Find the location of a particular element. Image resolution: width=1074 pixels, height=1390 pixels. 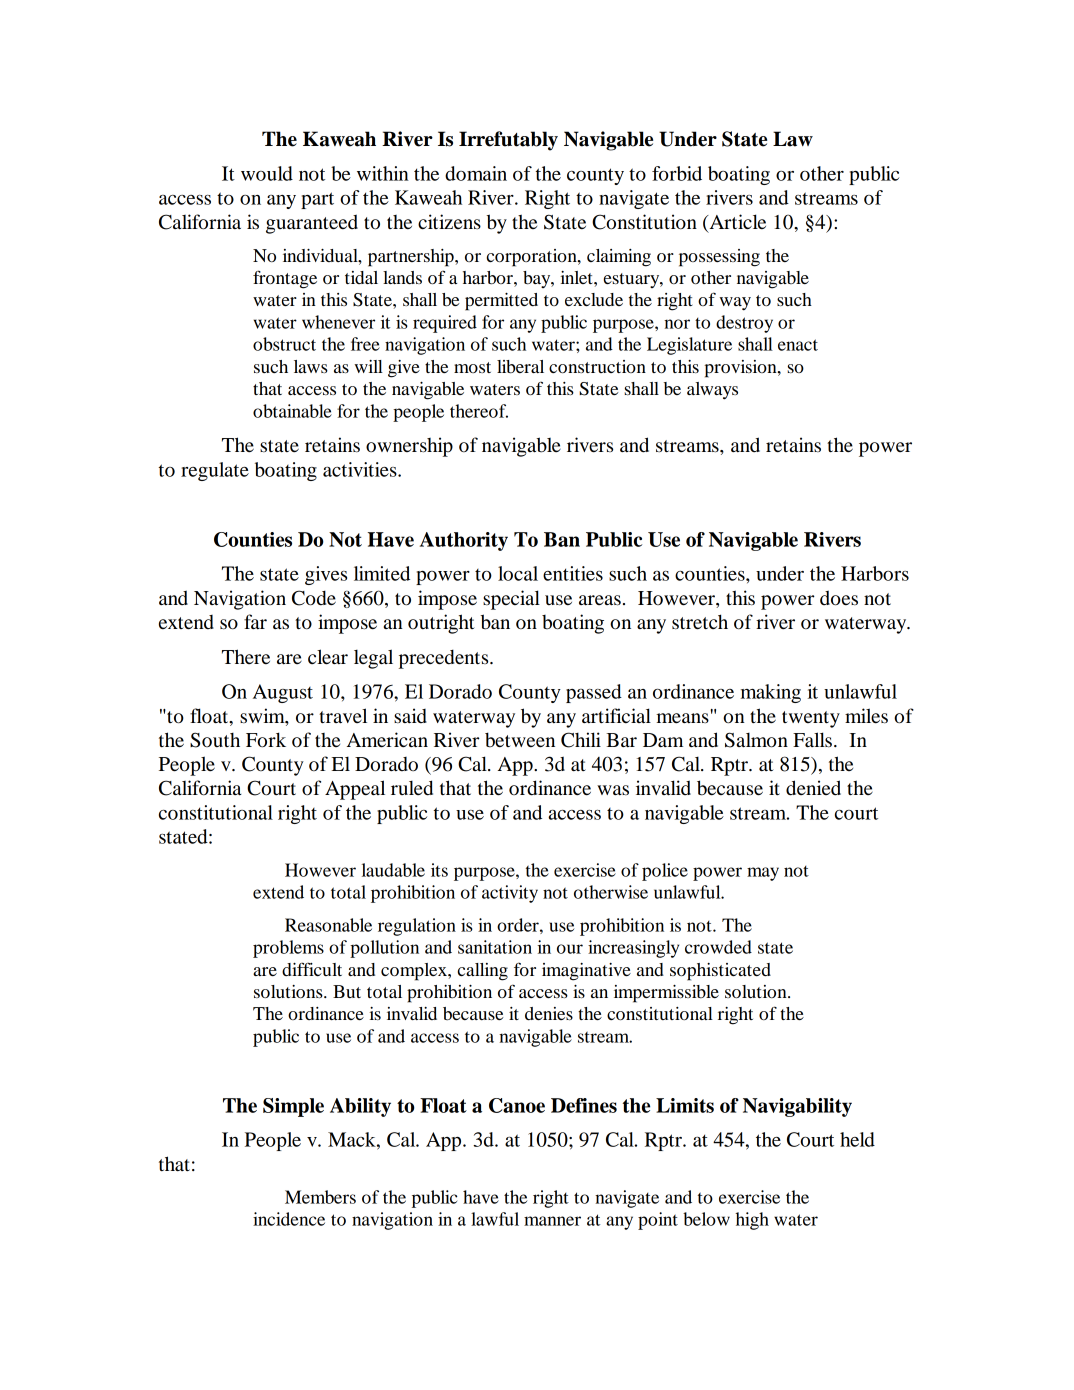

high is located at coordinates (752, 1221).
